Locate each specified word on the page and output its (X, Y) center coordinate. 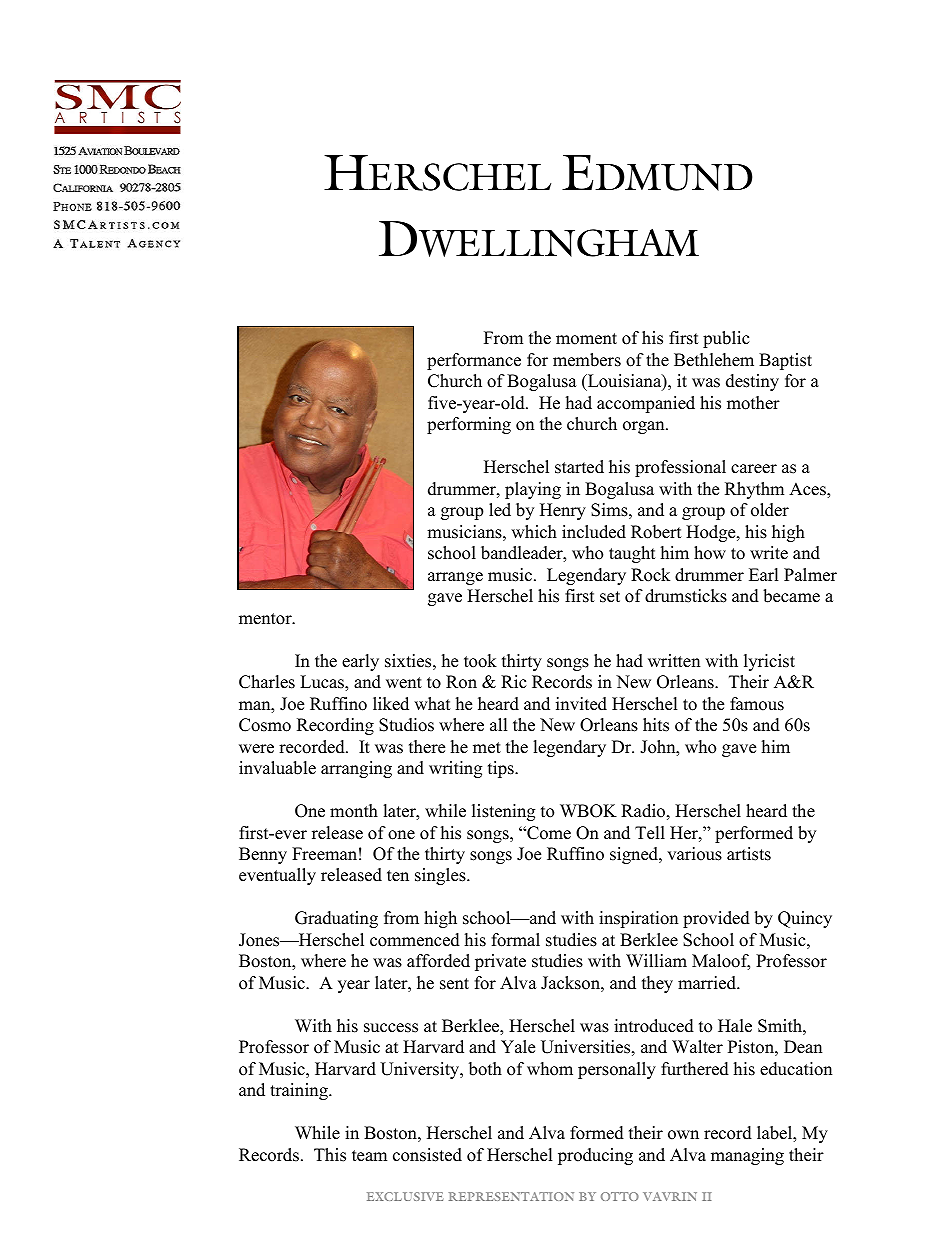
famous (757, 704)
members (587, 360)
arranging (356, 769)
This (330, 1155)
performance (474, 361)
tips (502, 769)
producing (595, 1156)
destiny (752, 382)
